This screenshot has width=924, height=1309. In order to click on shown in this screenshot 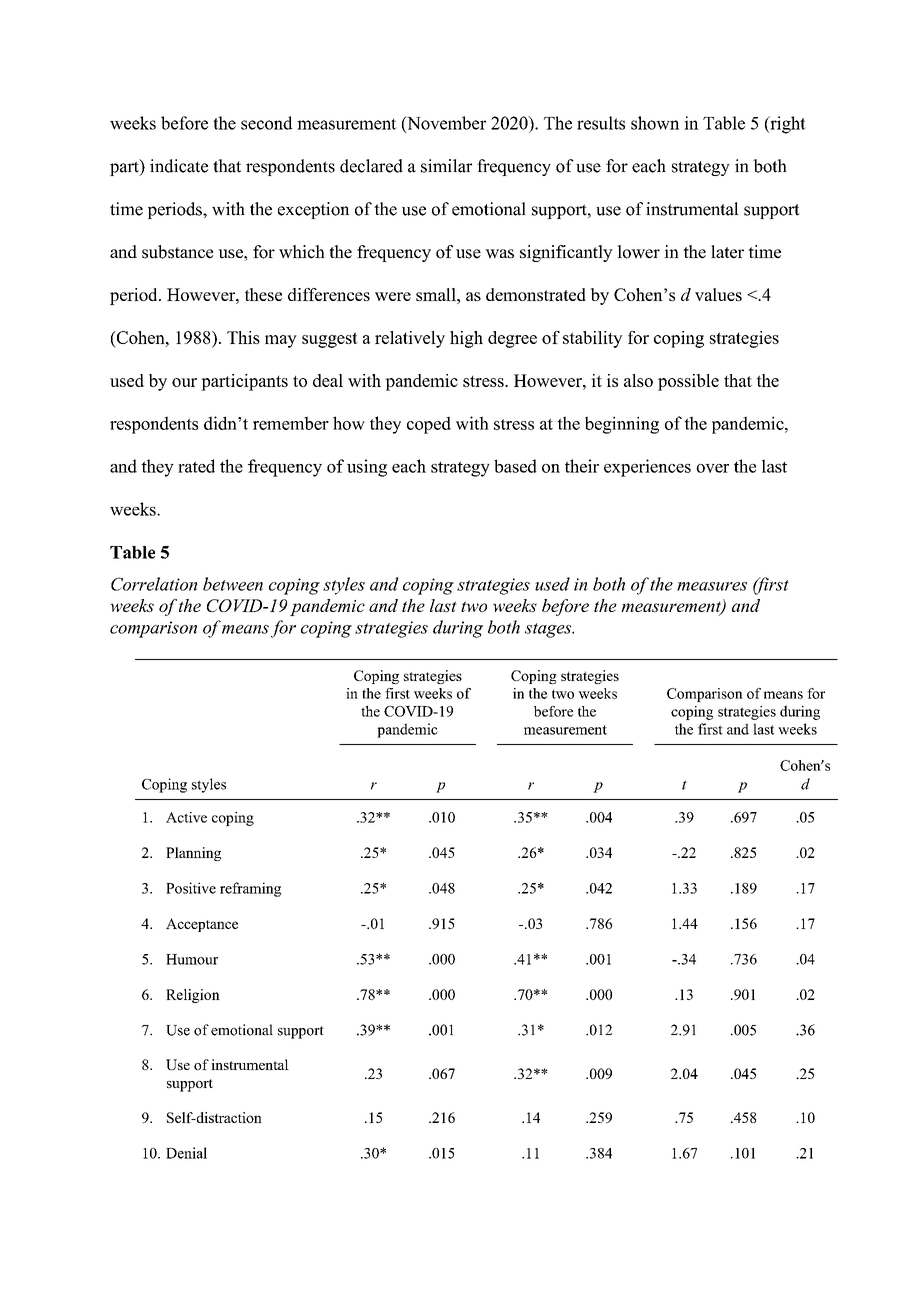, I will do `click(655, 123)`.
